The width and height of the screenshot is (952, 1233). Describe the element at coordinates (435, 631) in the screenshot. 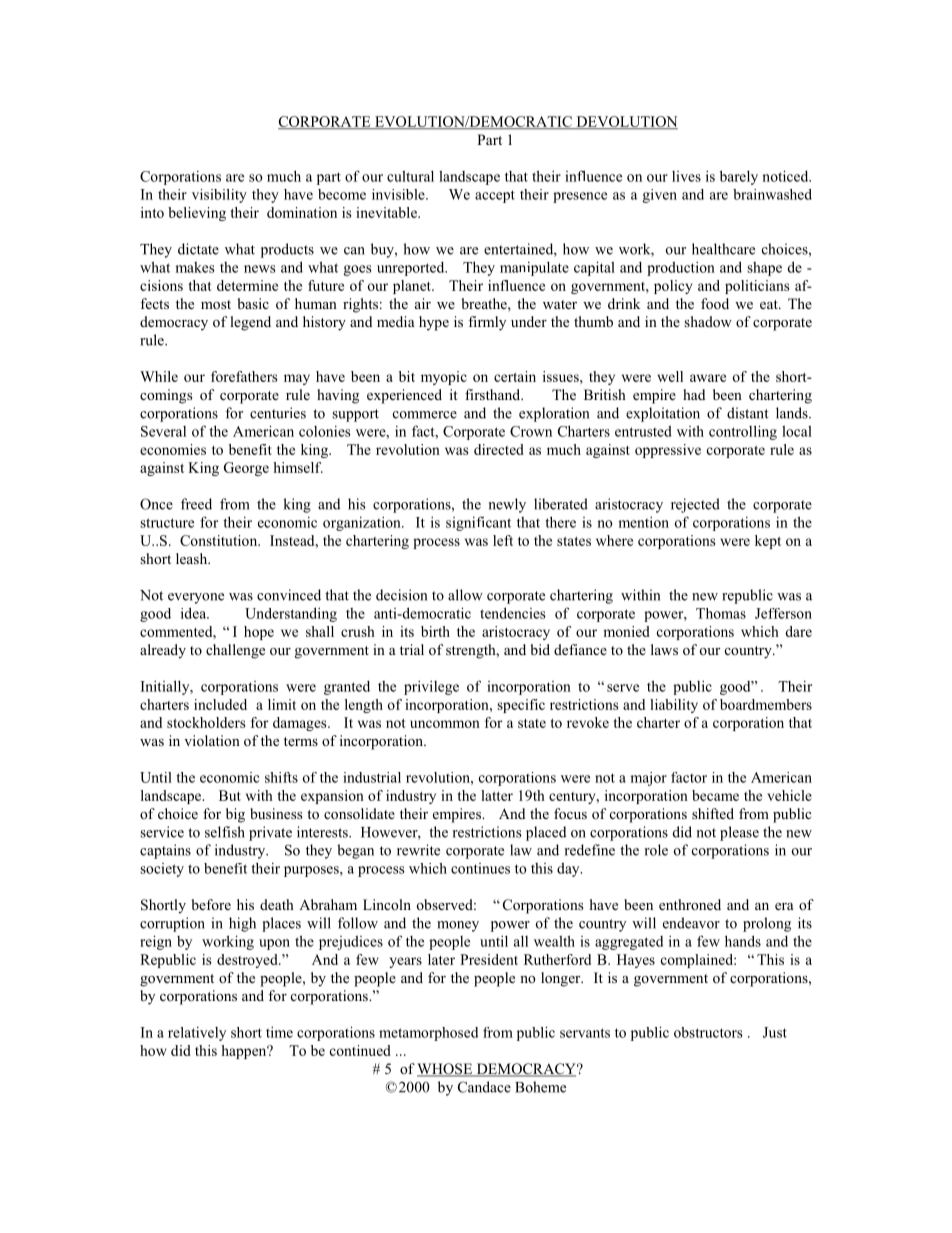

I see `birth` at that location.
